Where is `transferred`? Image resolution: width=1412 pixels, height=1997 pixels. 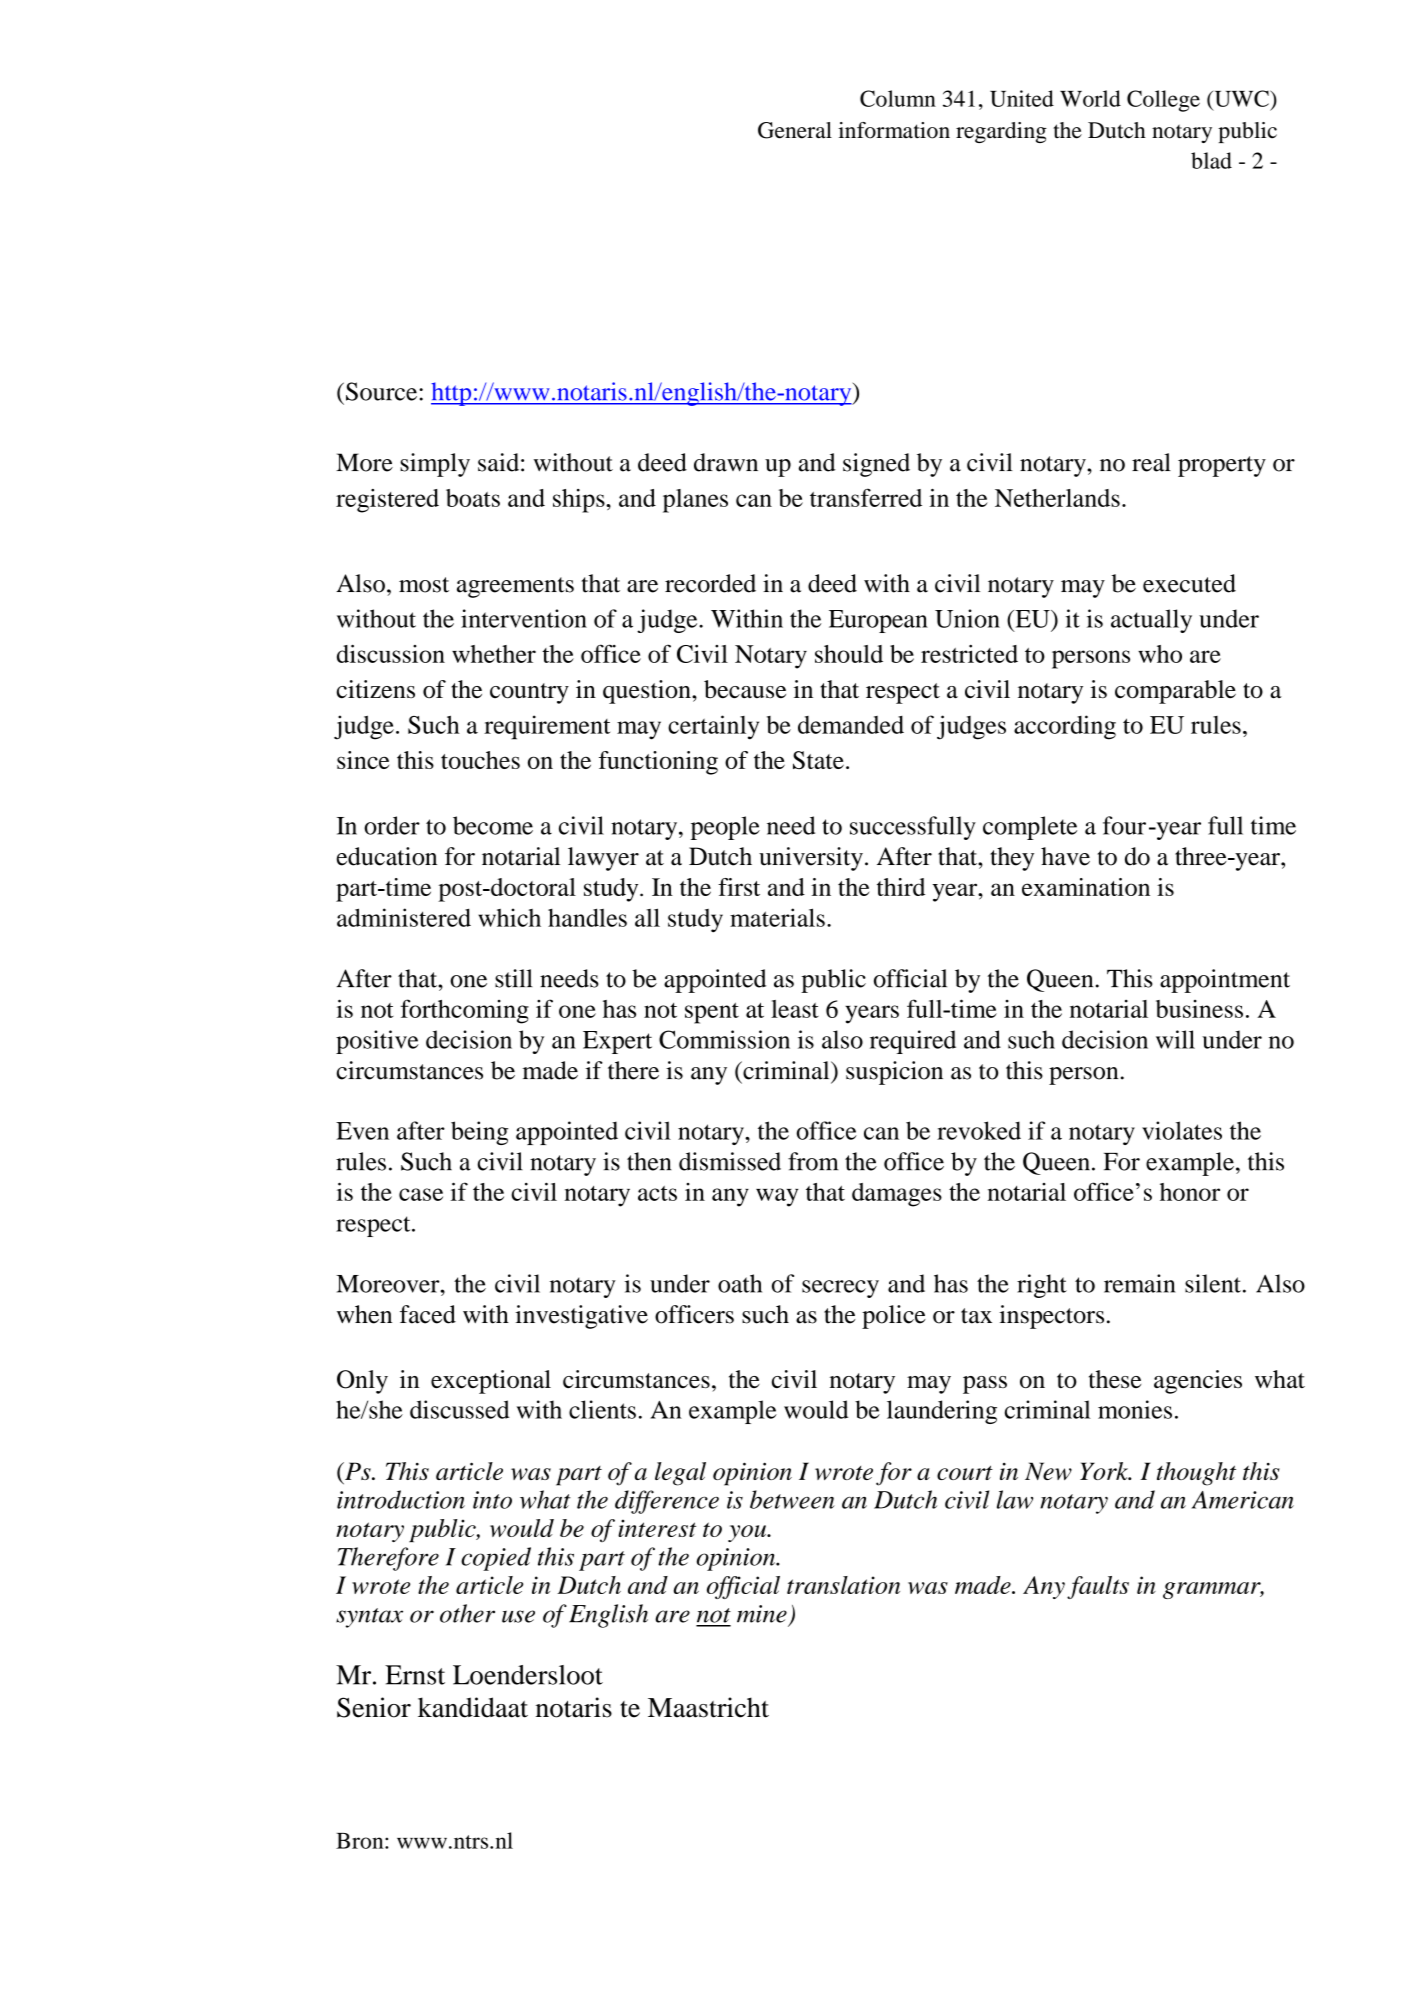 transferred is located at coordinates (866, 497).
